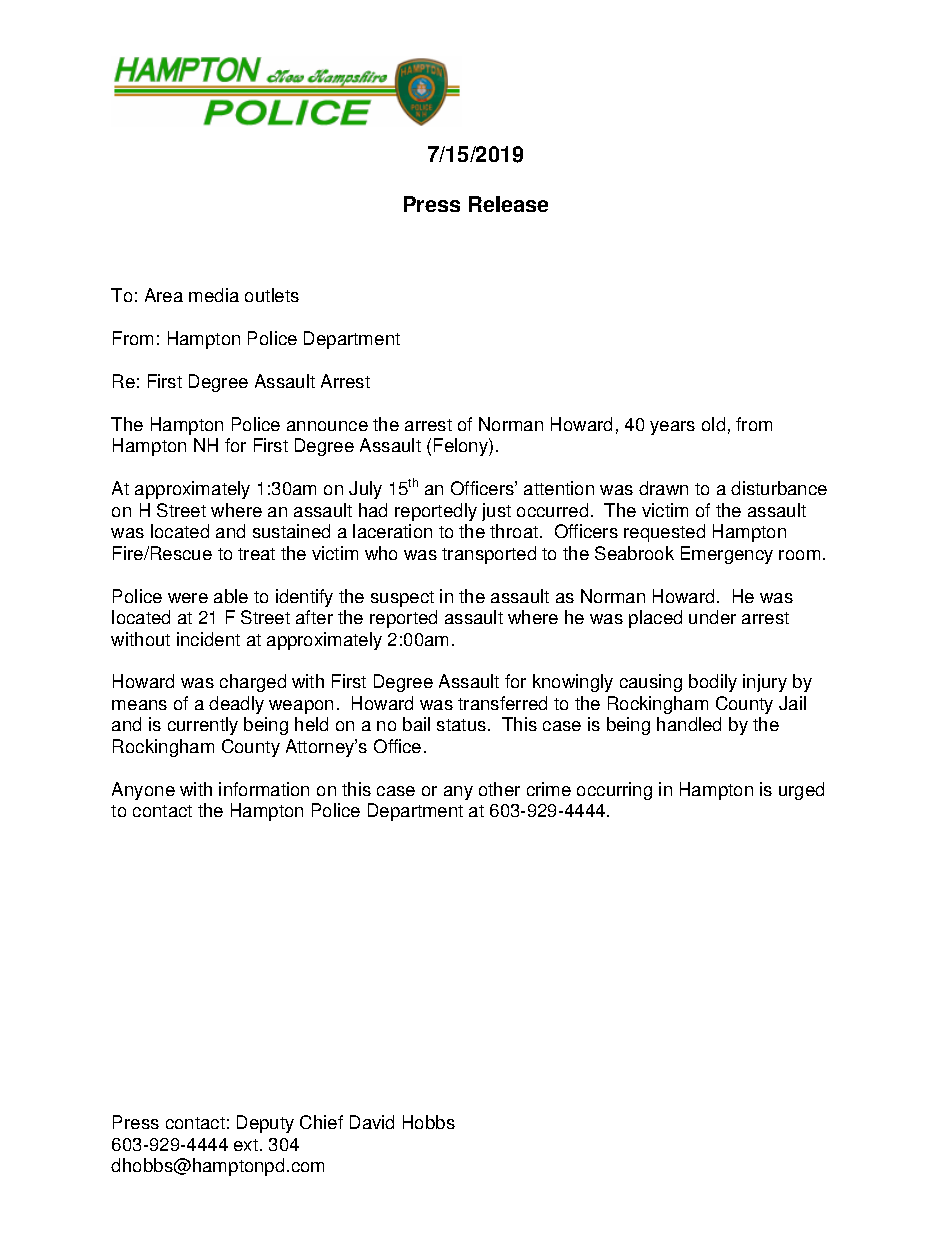 This image has width=952, height=1233. What do you see at coordinates (713, 424) in the image?
I see `old` at bounding box center [713, 424].
